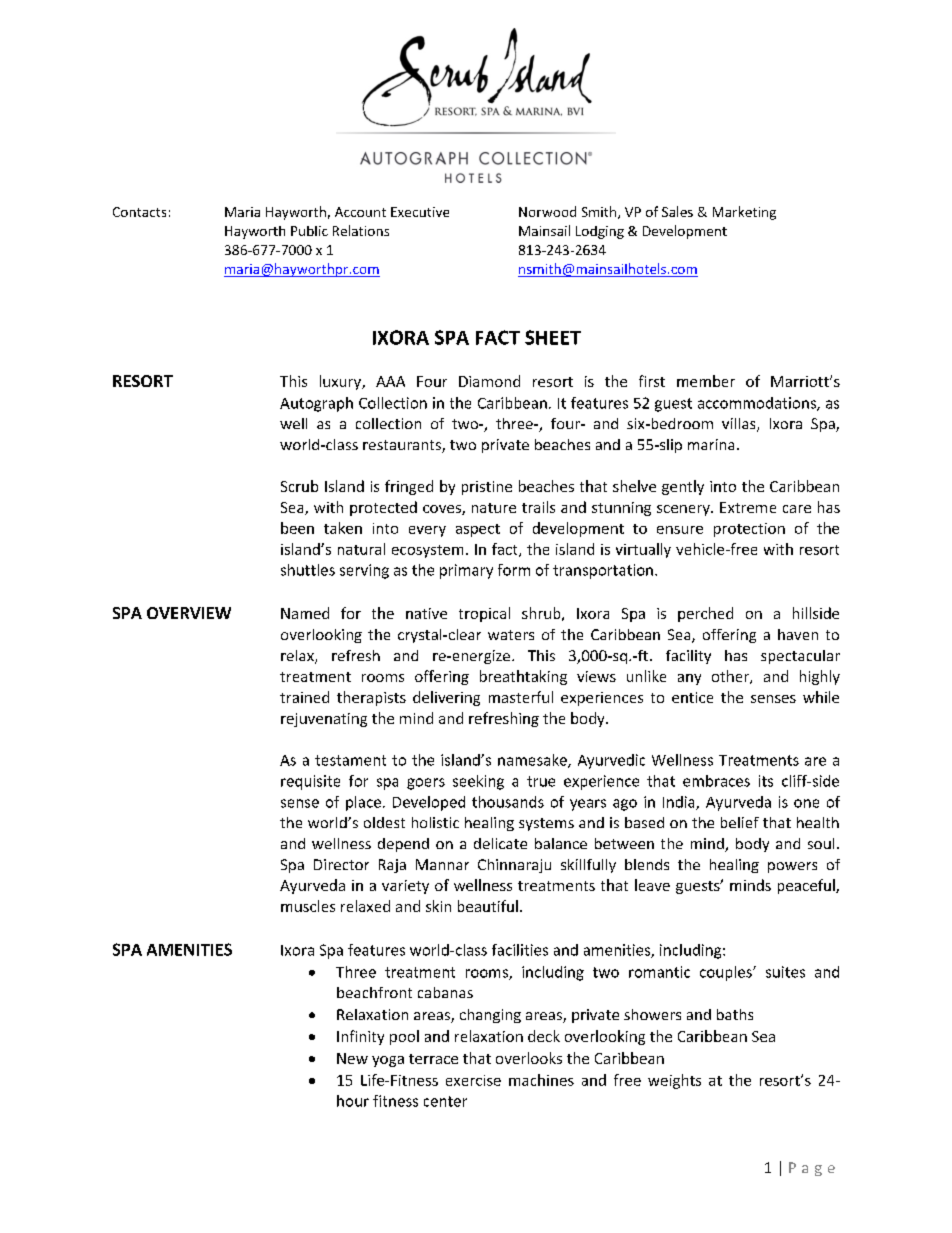  Describe the element at coordinates (727, 973) in the screenshot. I see `couples` at that location.
